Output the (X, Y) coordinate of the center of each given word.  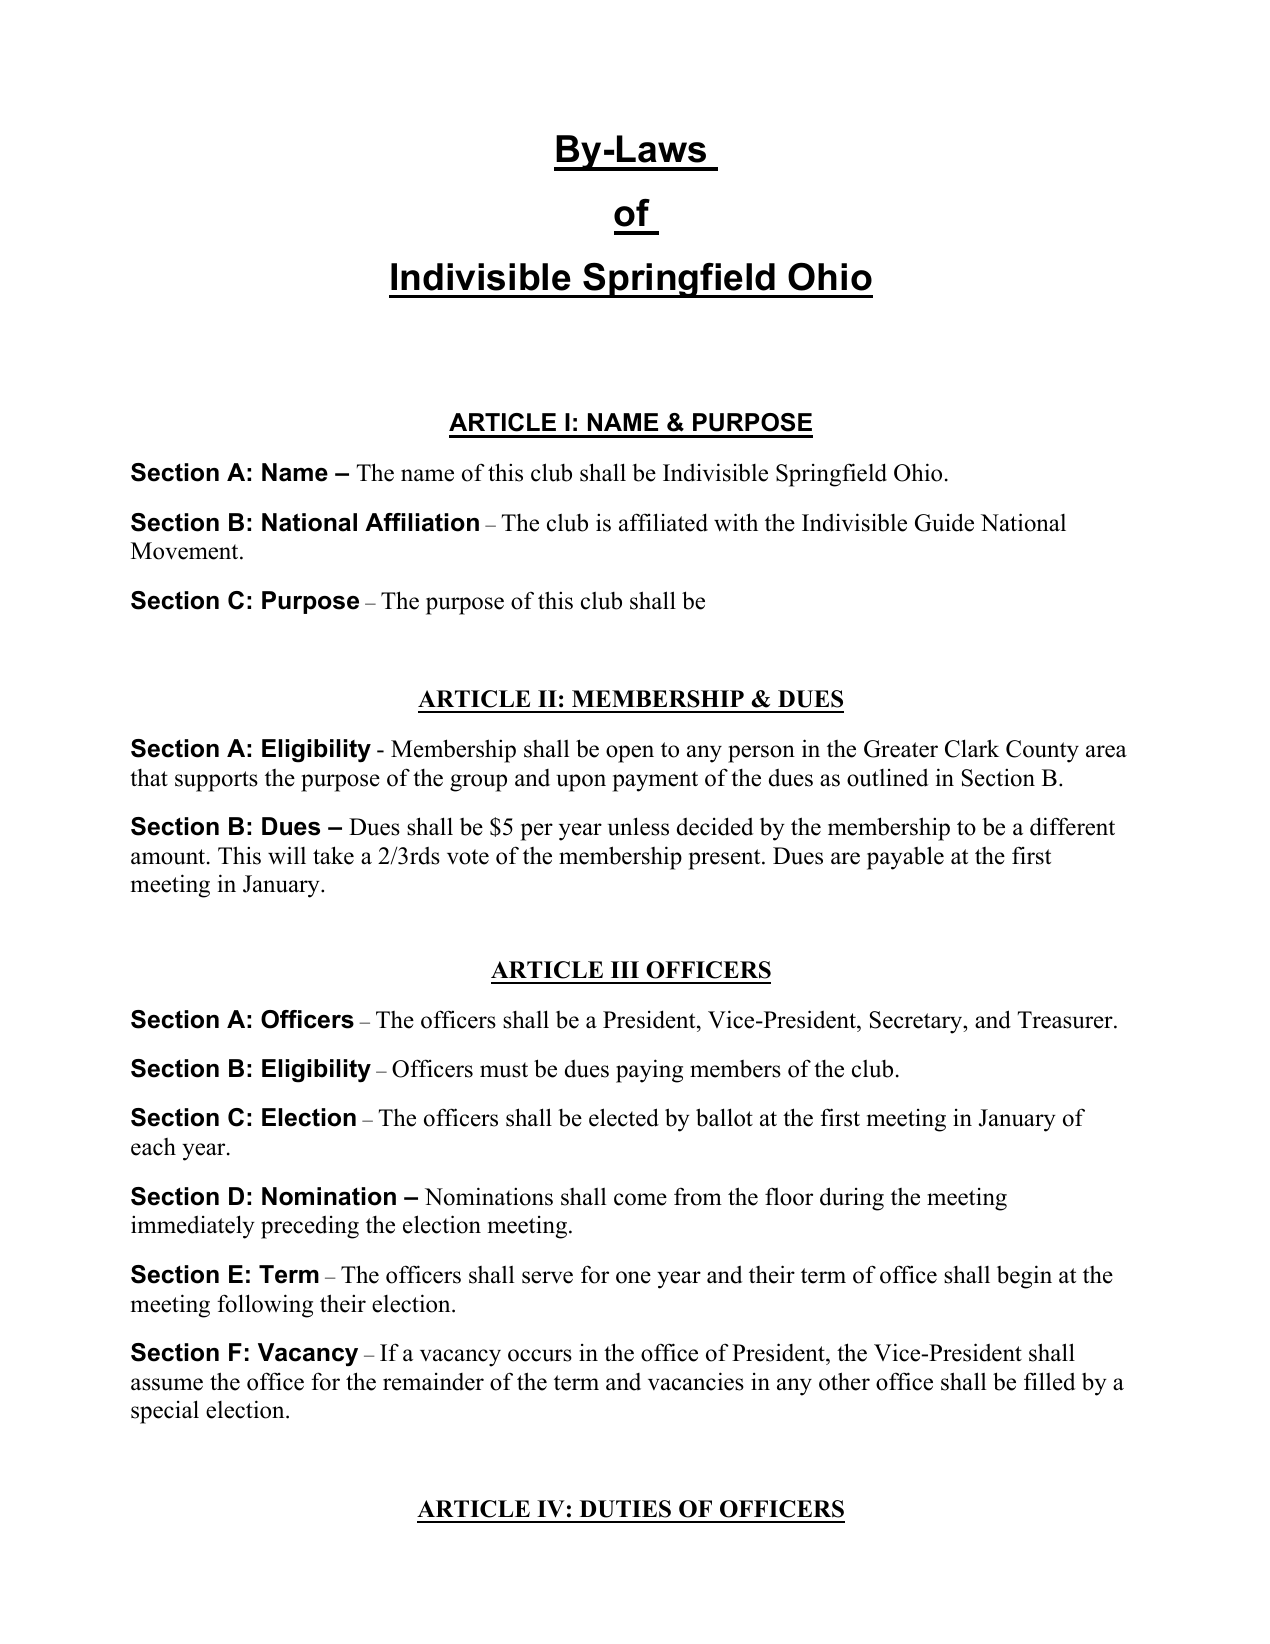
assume (167, 1384)
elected (624, 1117)
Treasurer (1066, 1020)
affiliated (663, 522)
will (287, 855)
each (153, 1147)
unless (638, 826)
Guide (944, 522)
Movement (186, 551)
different (1072, 826)
